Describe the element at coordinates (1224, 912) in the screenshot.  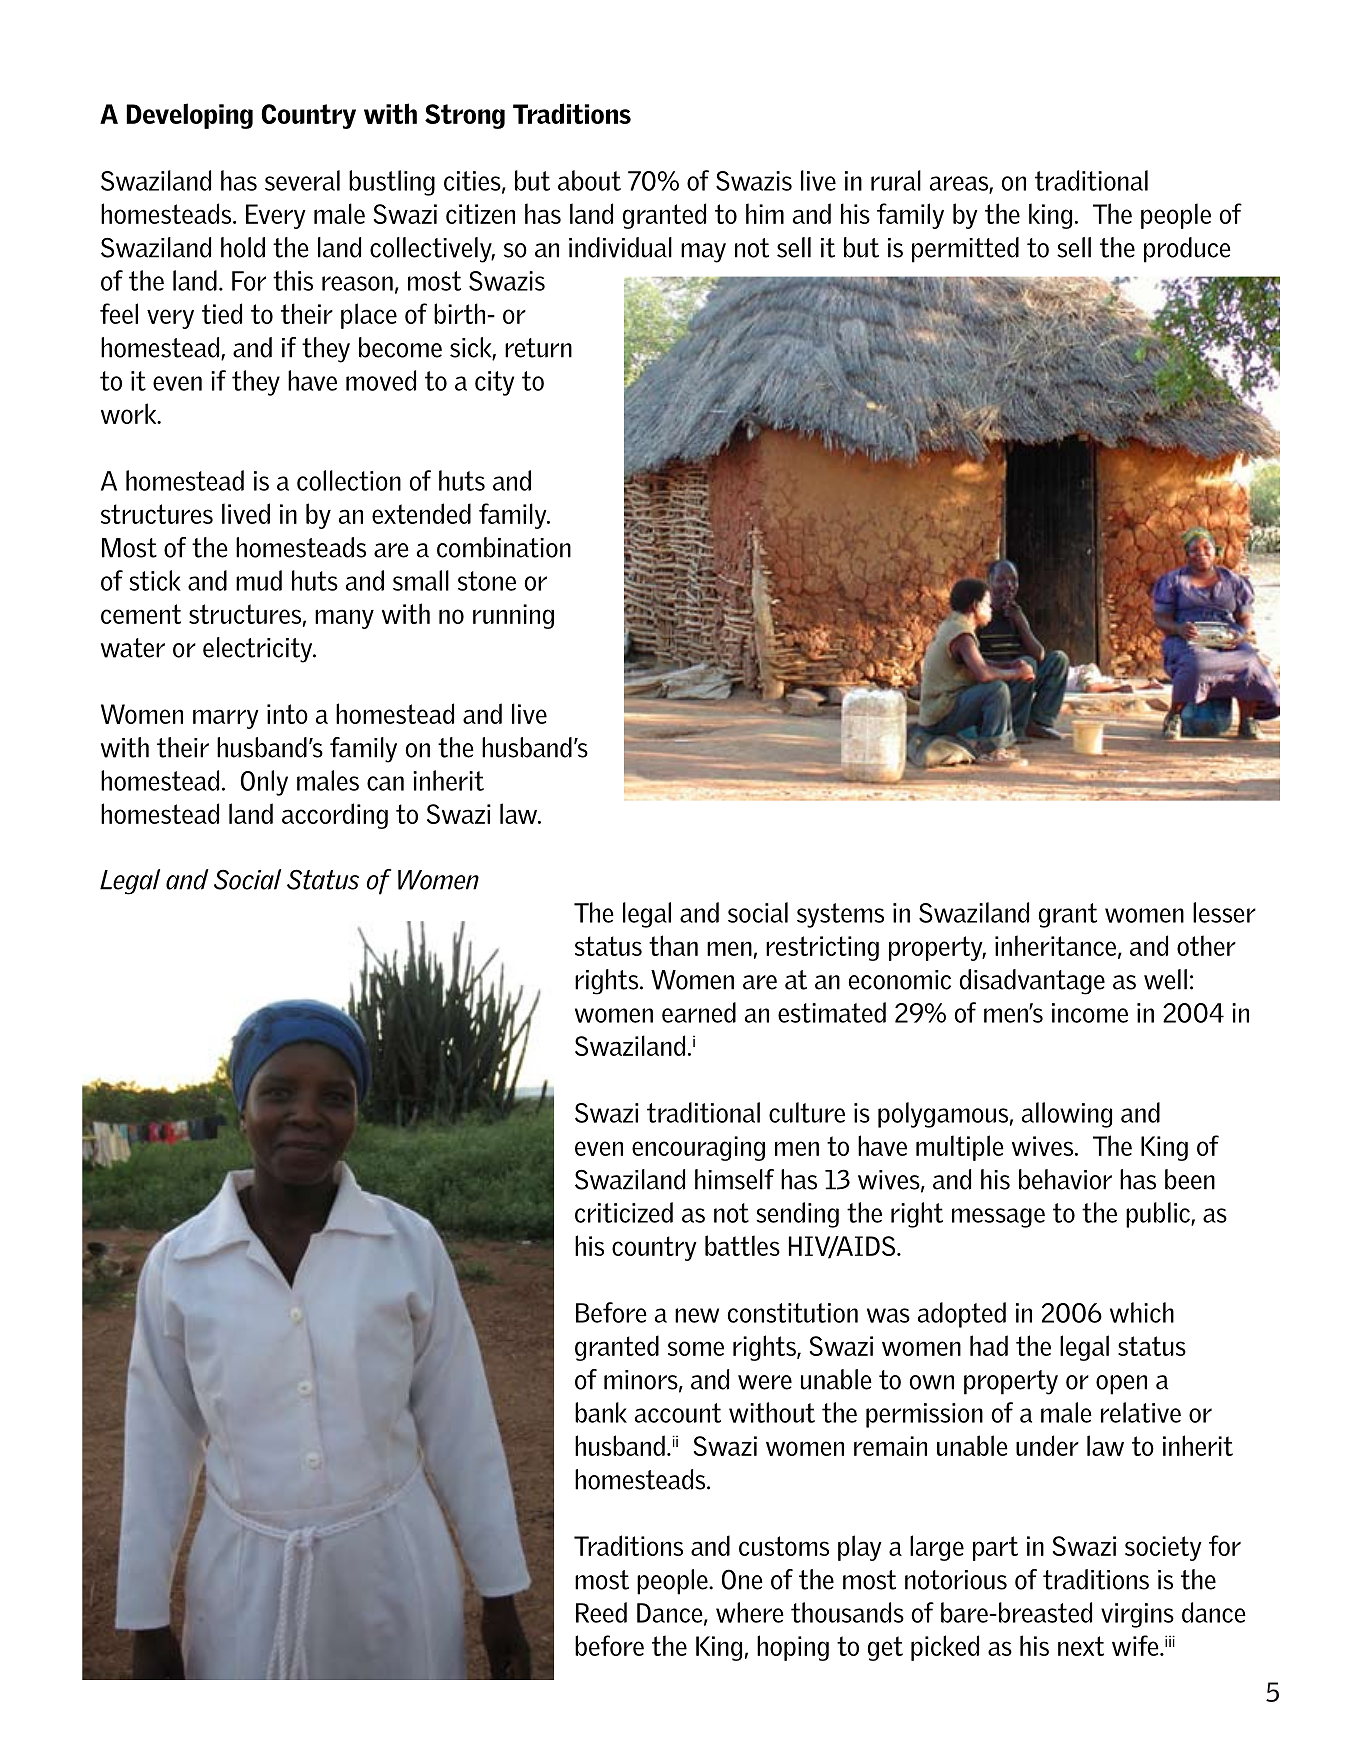
I see `lesser` at that location.
